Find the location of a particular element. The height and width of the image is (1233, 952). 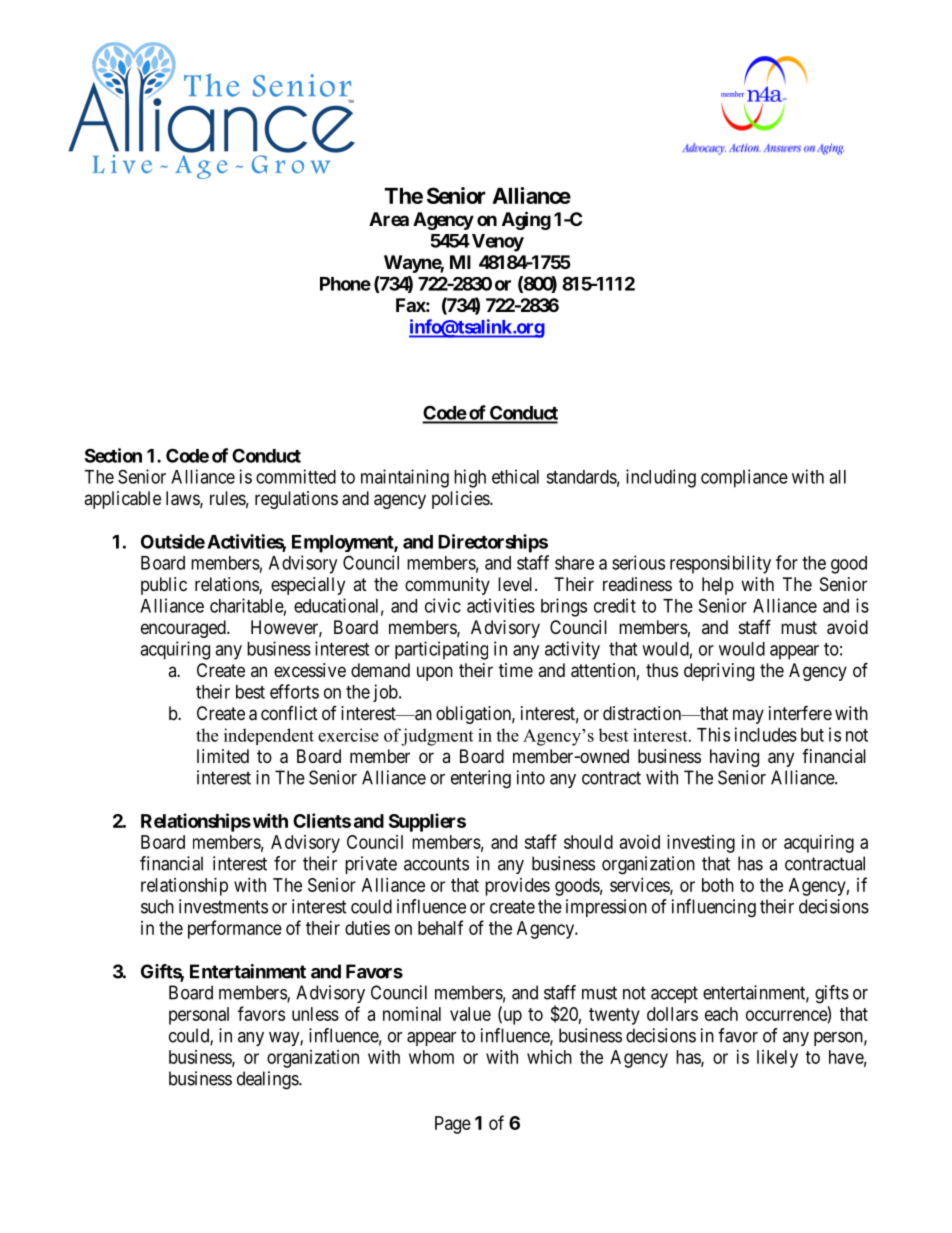

depriving is located at coordinates (719, 672).
